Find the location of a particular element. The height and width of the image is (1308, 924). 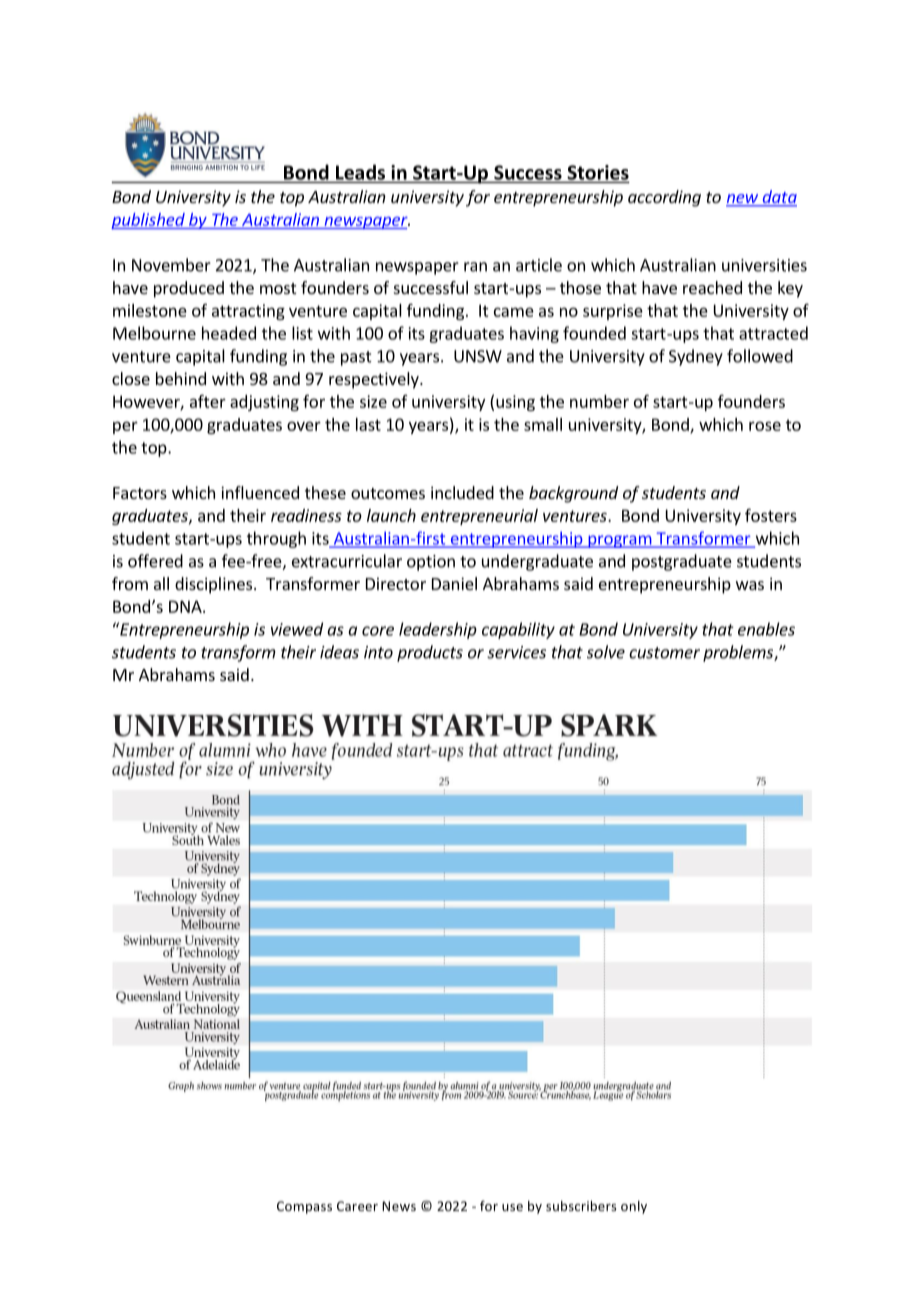

Career is located at coordinates (357, 1206).
